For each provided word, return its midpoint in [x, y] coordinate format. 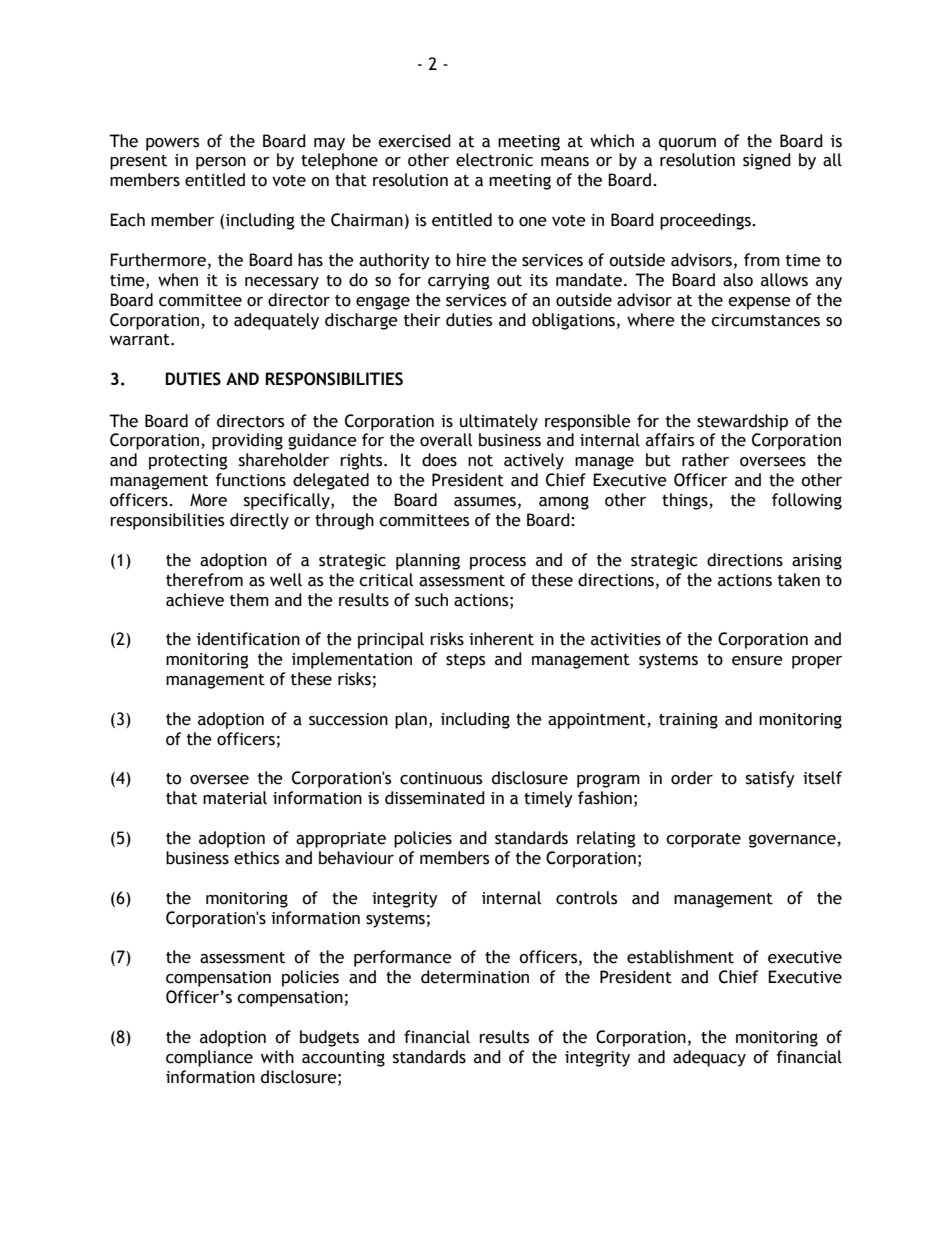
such [431, 600]
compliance [209, 1058]
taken [799, 580]
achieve [195, 600]
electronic [494, 160]
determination [475, 977]
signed [767, 161]
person [221, 163]
